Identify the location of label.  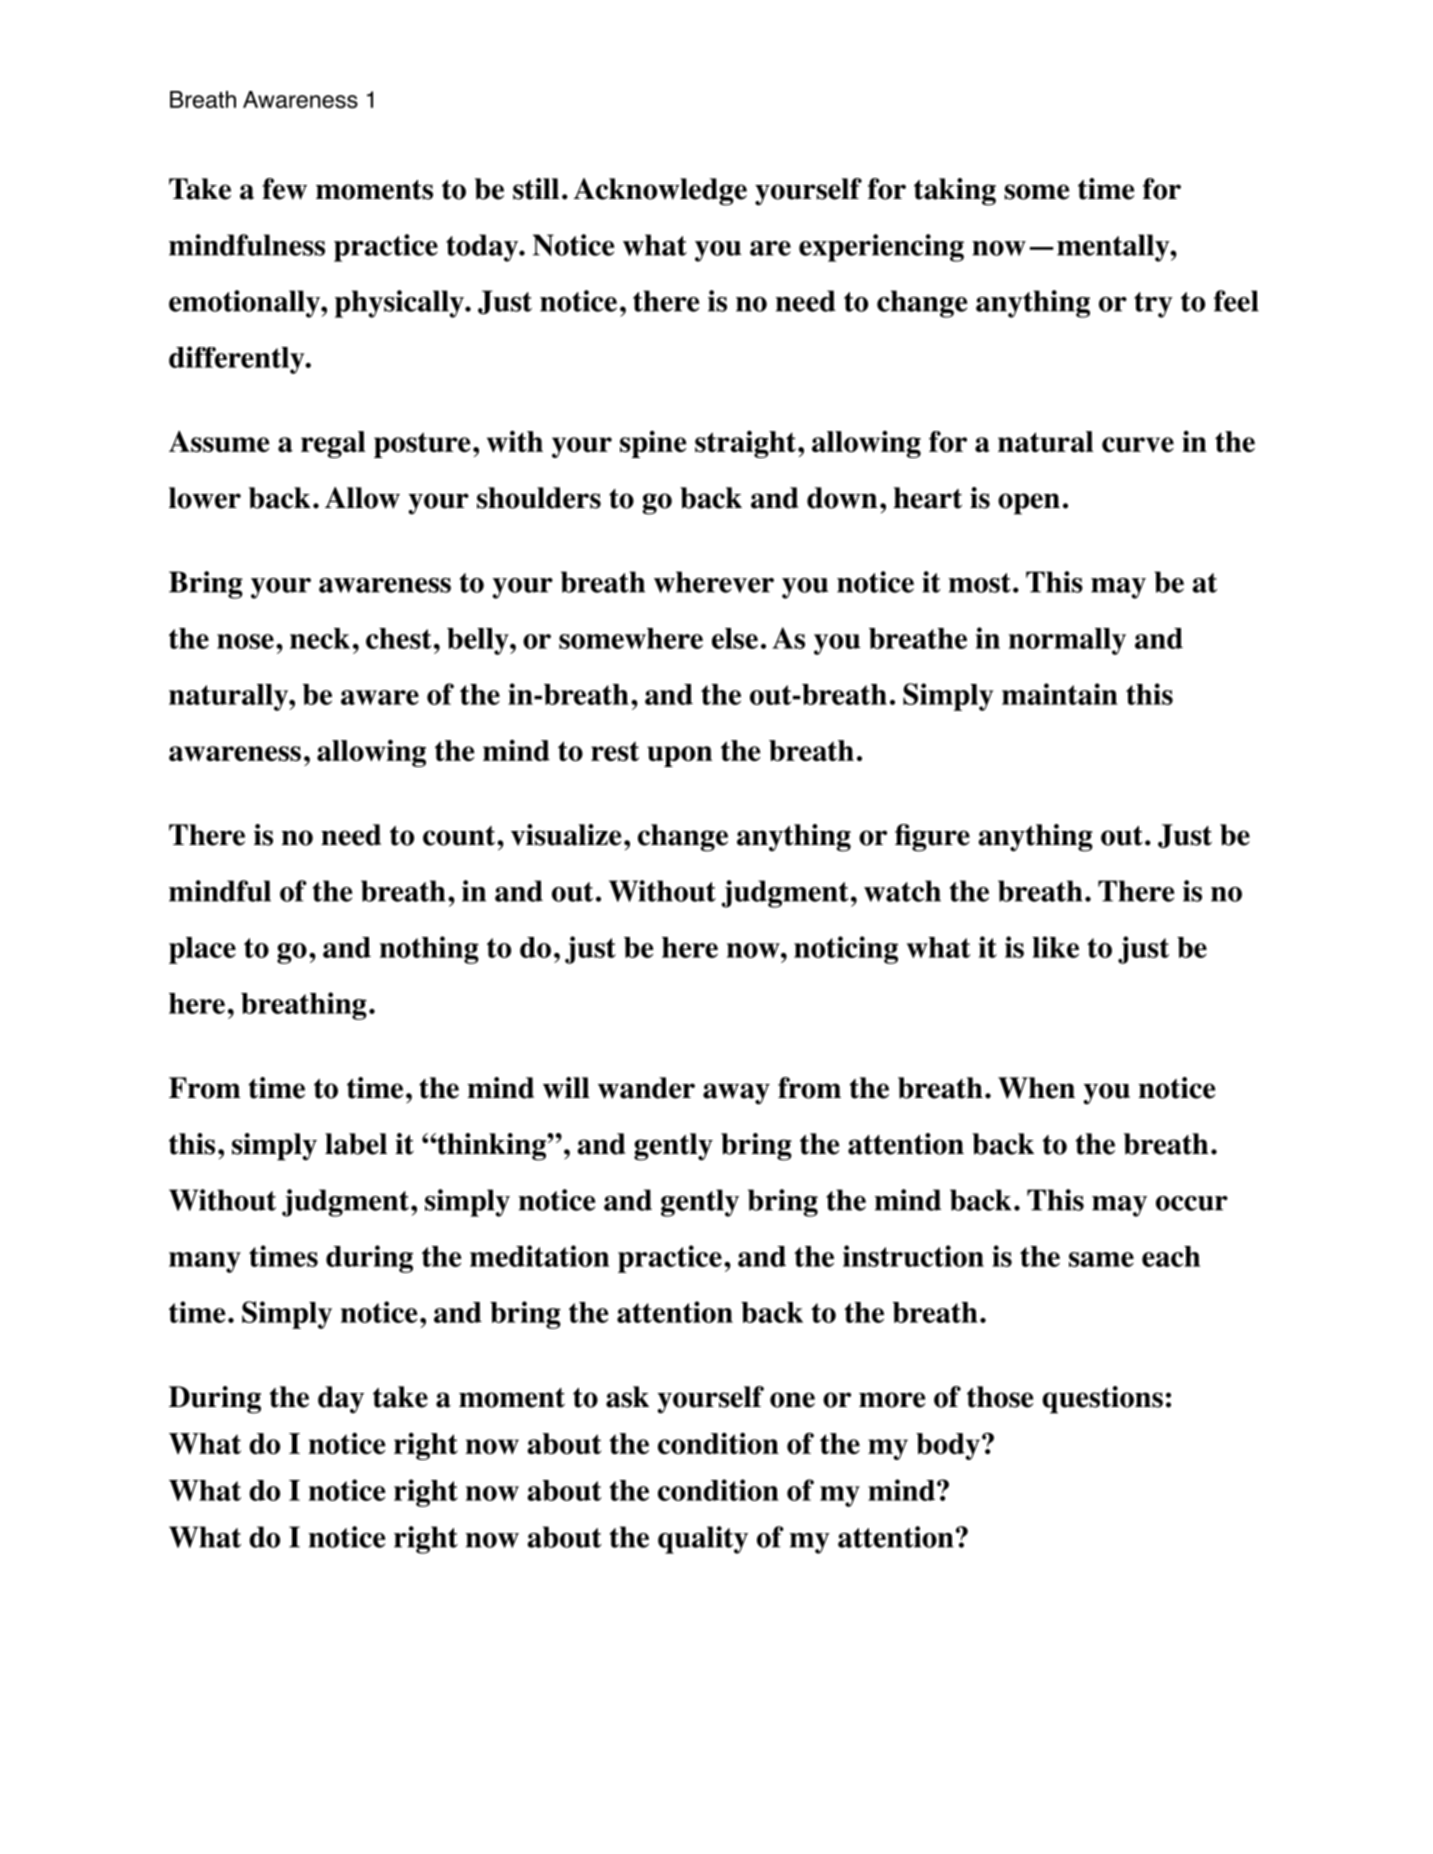
(356, 1144).
